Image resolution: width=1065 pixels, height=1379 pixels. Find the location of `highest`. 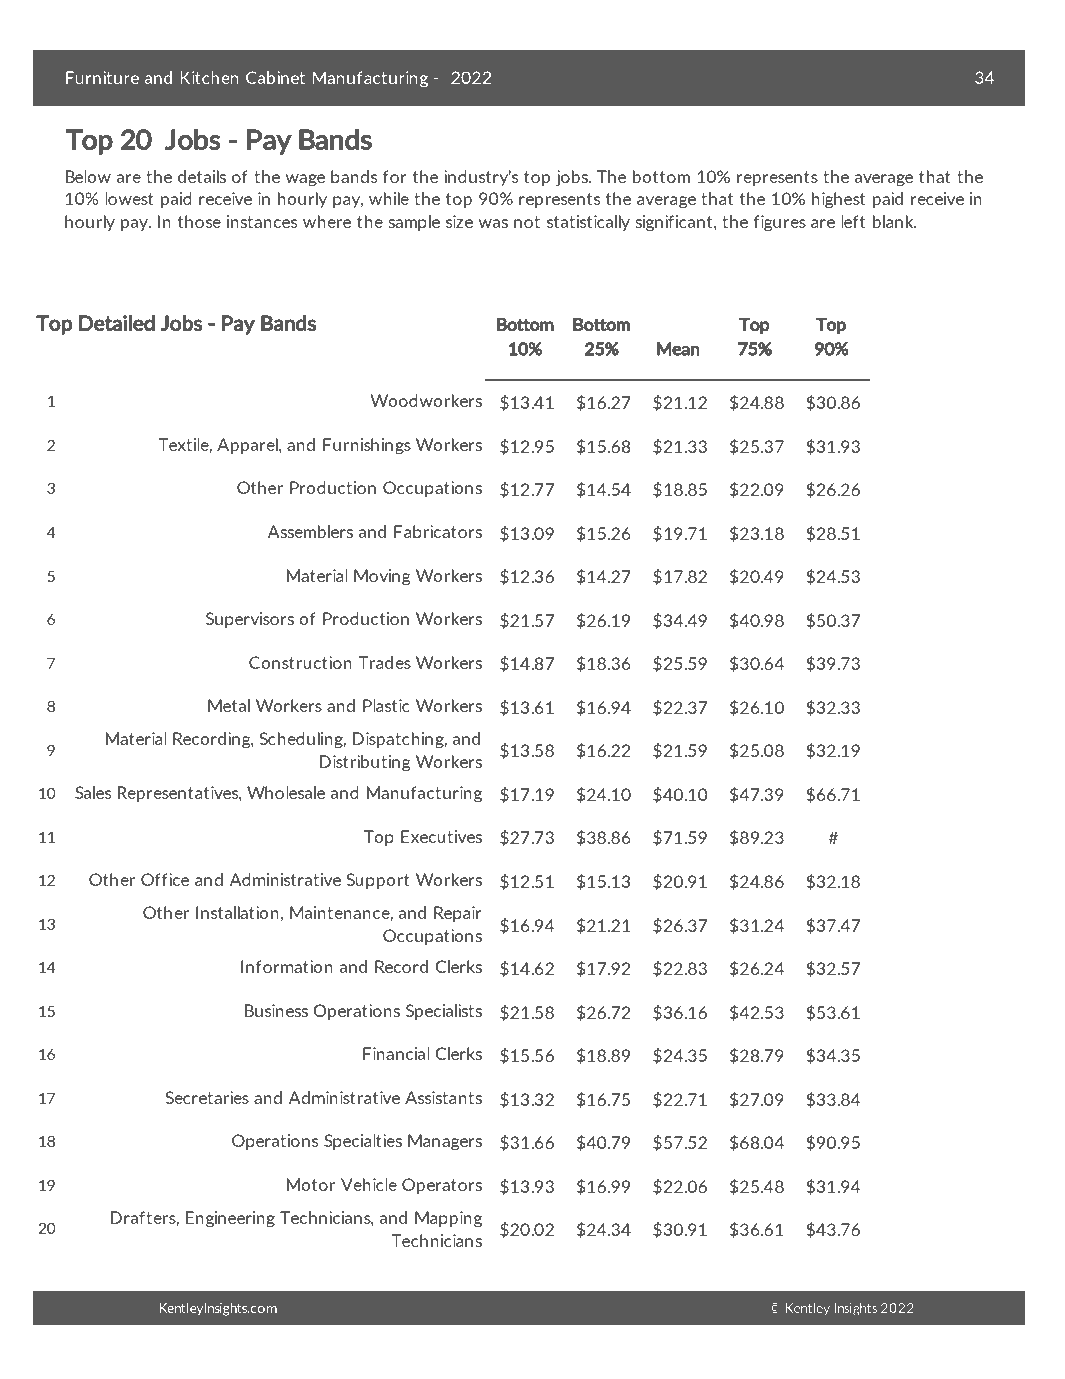

highest is located at coordinates (838, 200).
